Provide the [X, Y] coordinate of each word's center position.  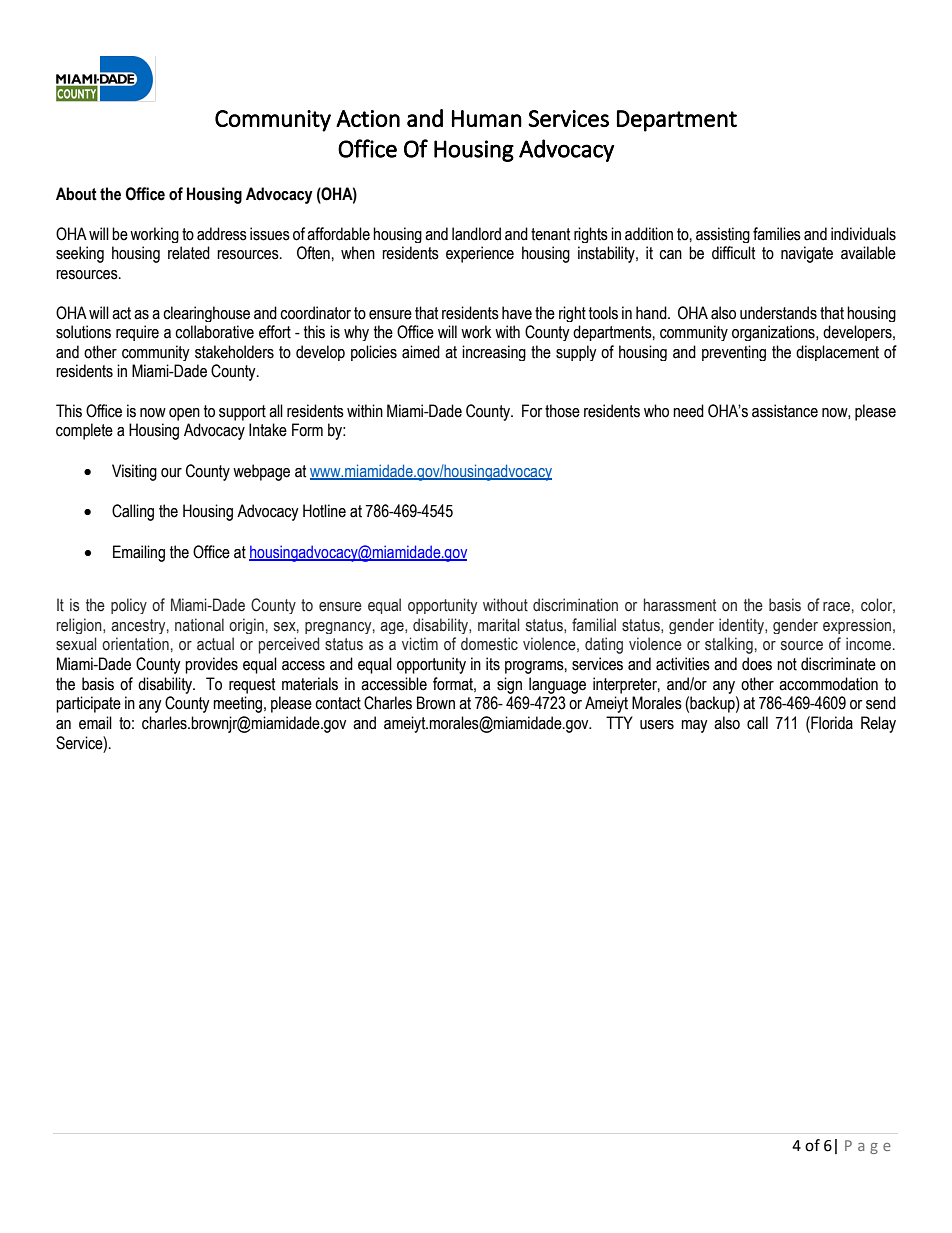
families [777, 234]
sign [509, 685]
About [76, 194]
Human [487, 118]
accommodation [828, 684]
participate [88, 704]
